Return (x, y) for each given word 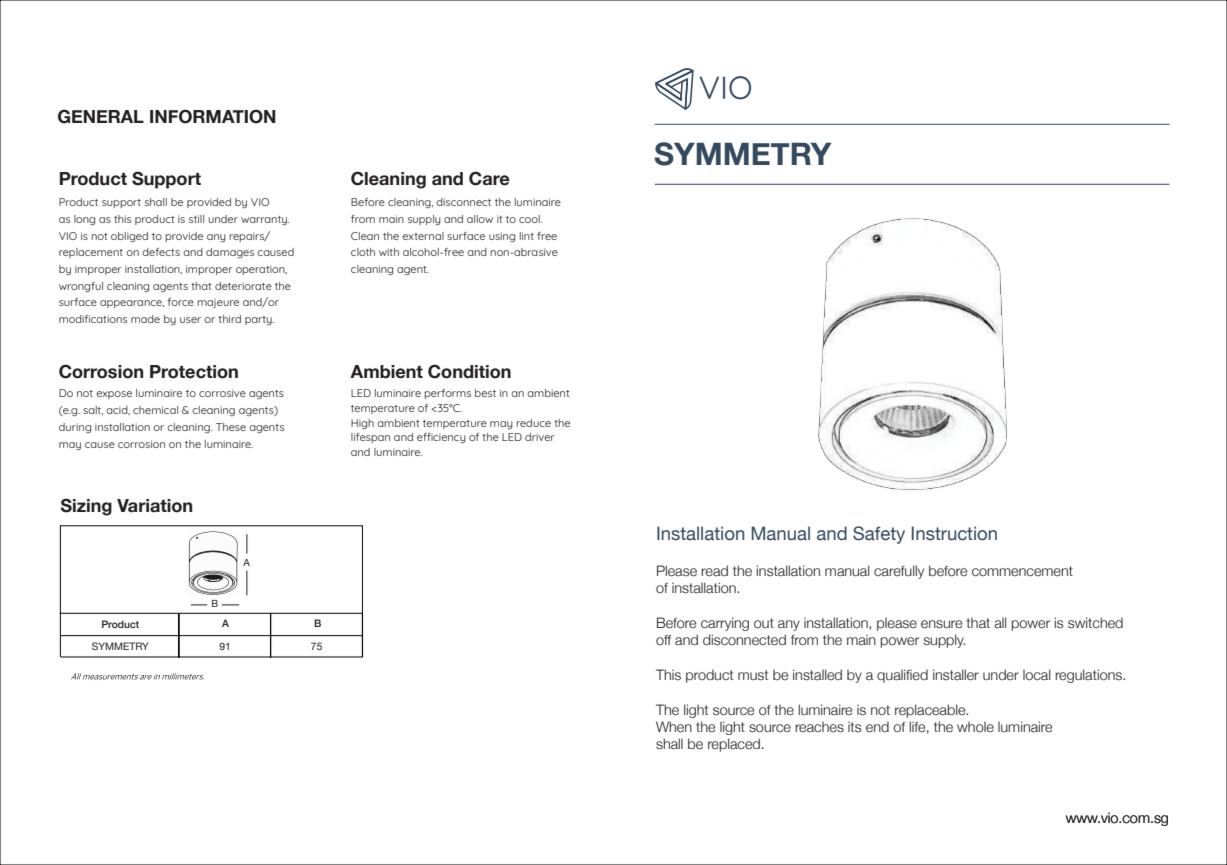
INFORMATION (213, 116)
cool (530, 219)
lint (527, 236)
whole (975, 727)
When (674, 727)
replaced (734, 745)
